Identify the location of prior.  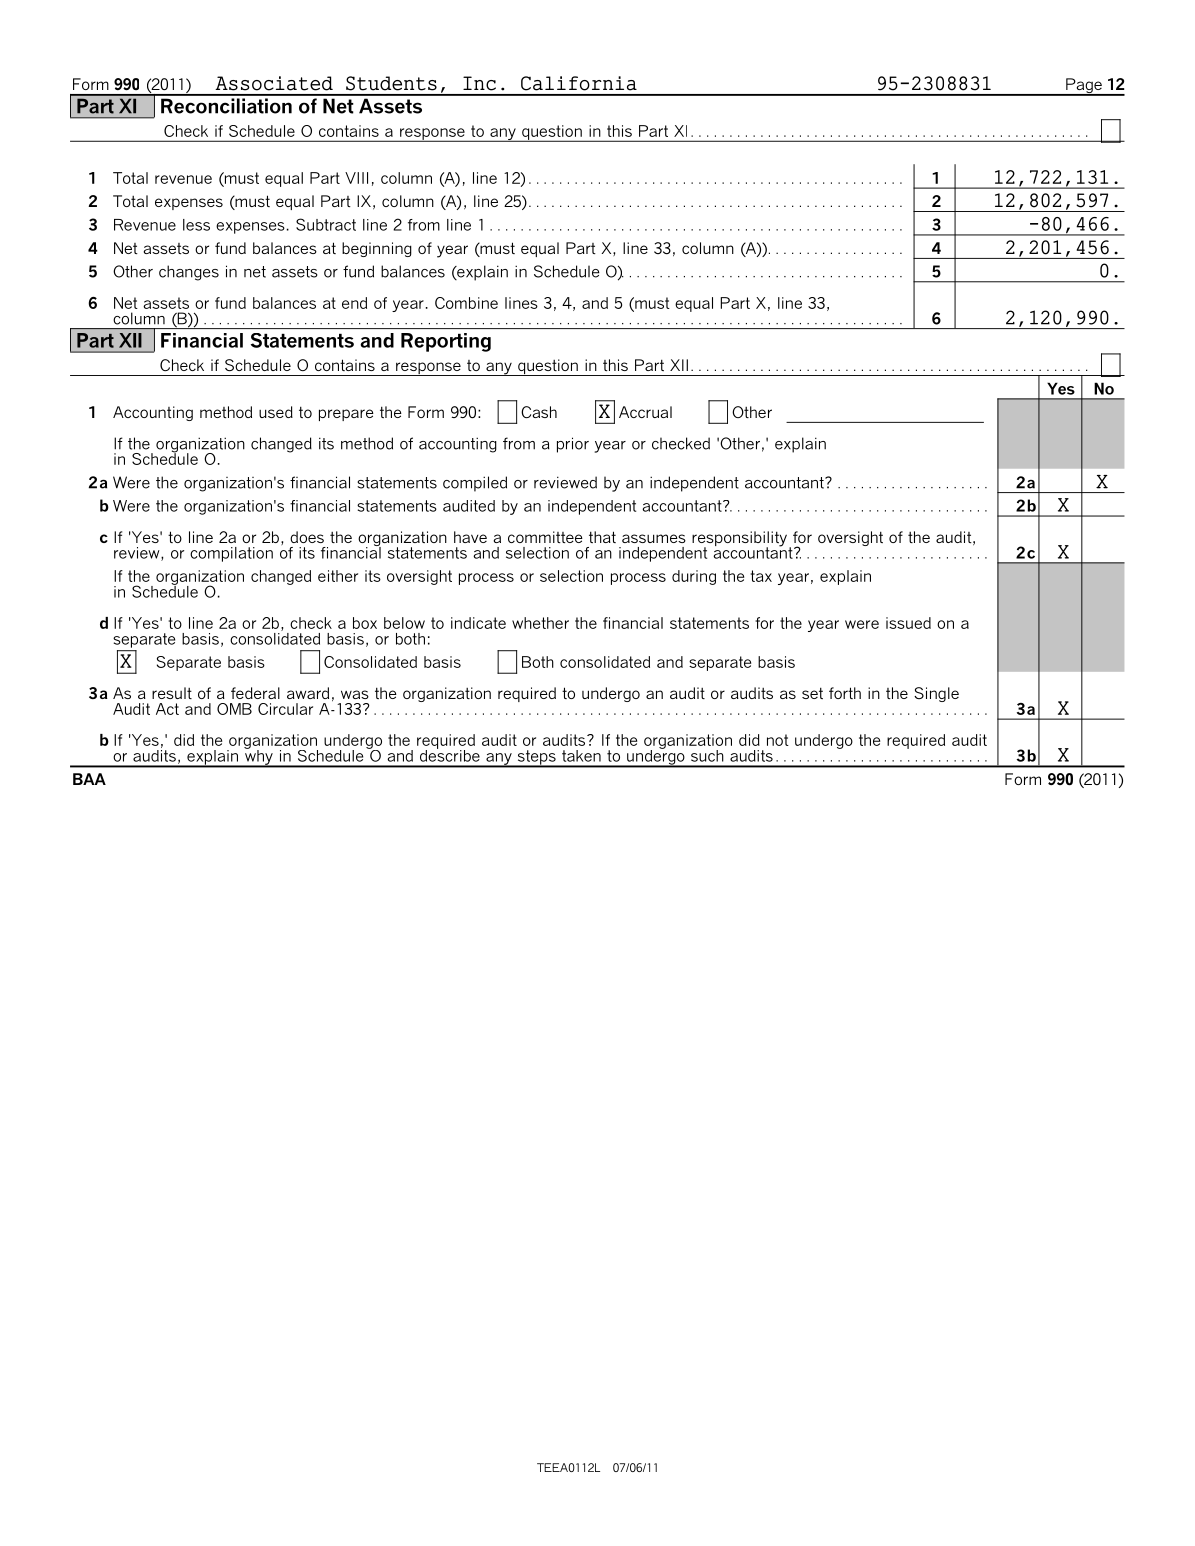
(573, 445).
